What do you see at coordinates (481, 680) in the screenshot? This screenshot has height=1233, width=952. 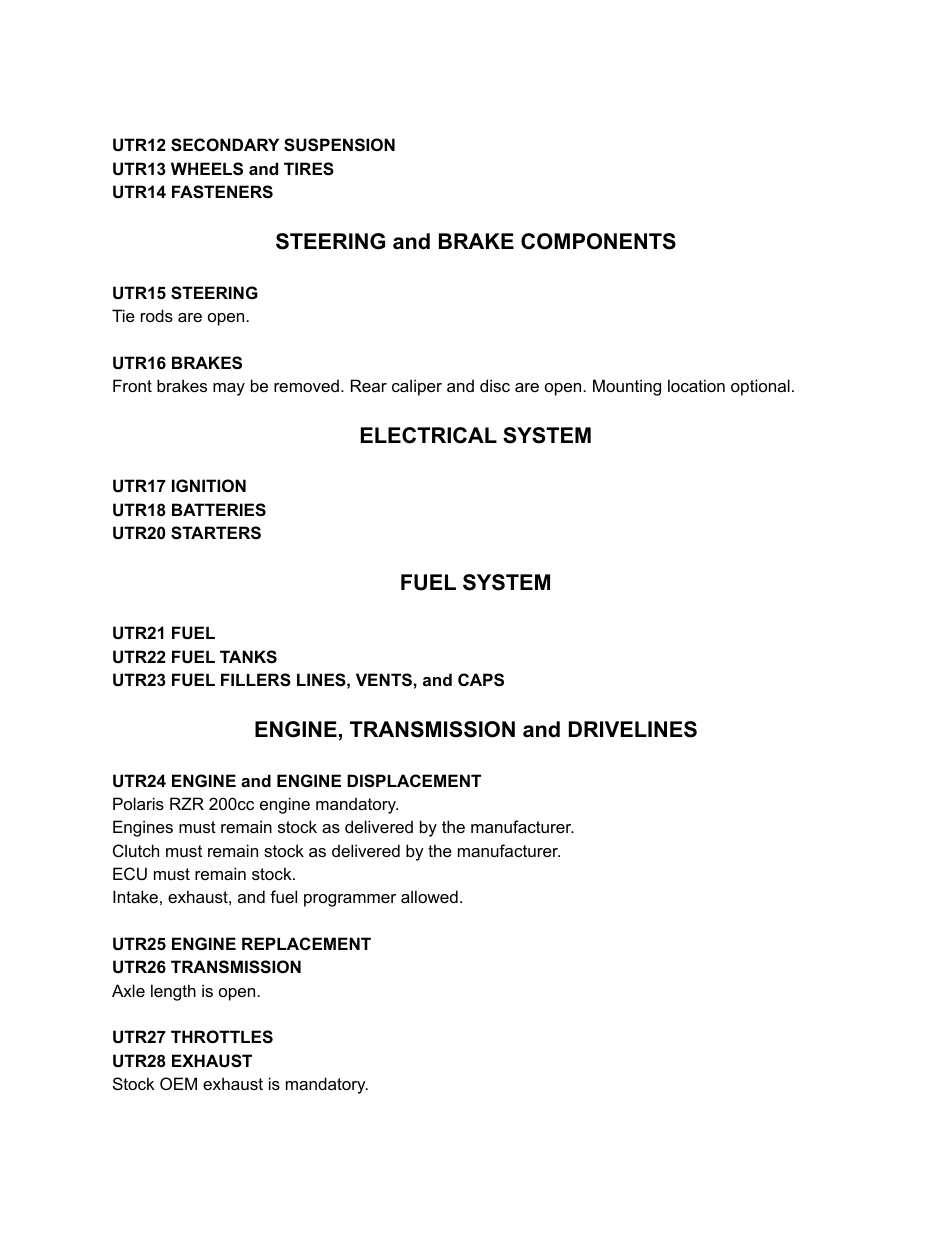 I see `CAPS` at bounding box center [481, 680].
